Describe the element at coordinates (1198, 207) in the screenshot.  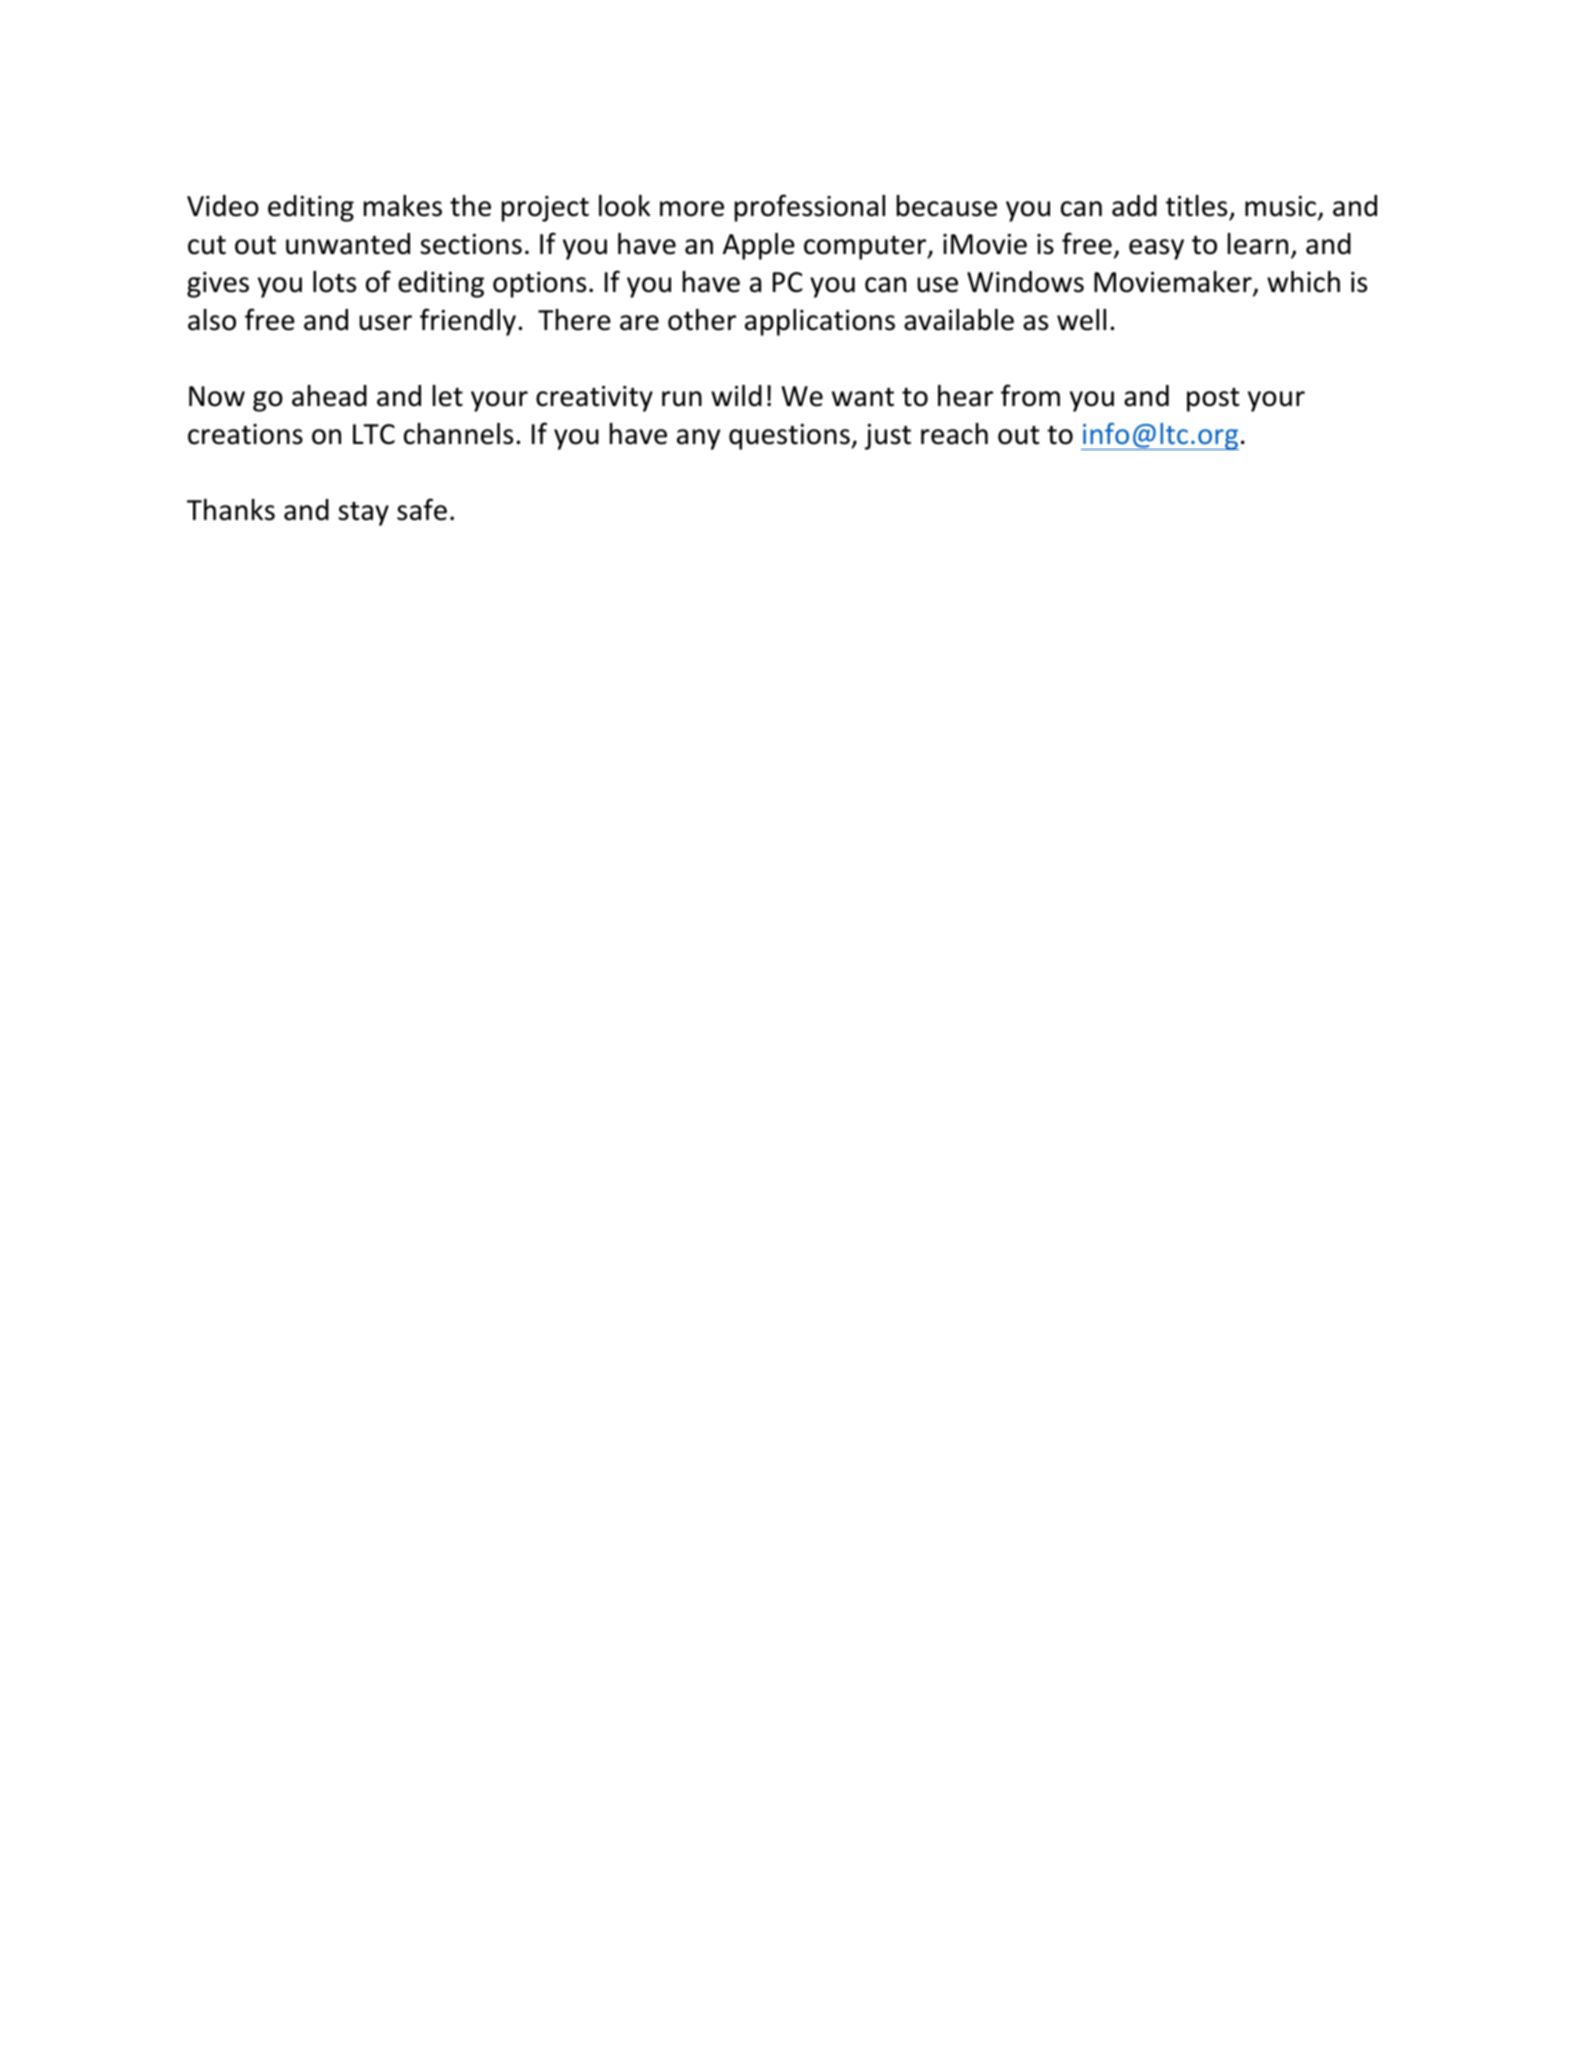
I see `titles` at that location.
